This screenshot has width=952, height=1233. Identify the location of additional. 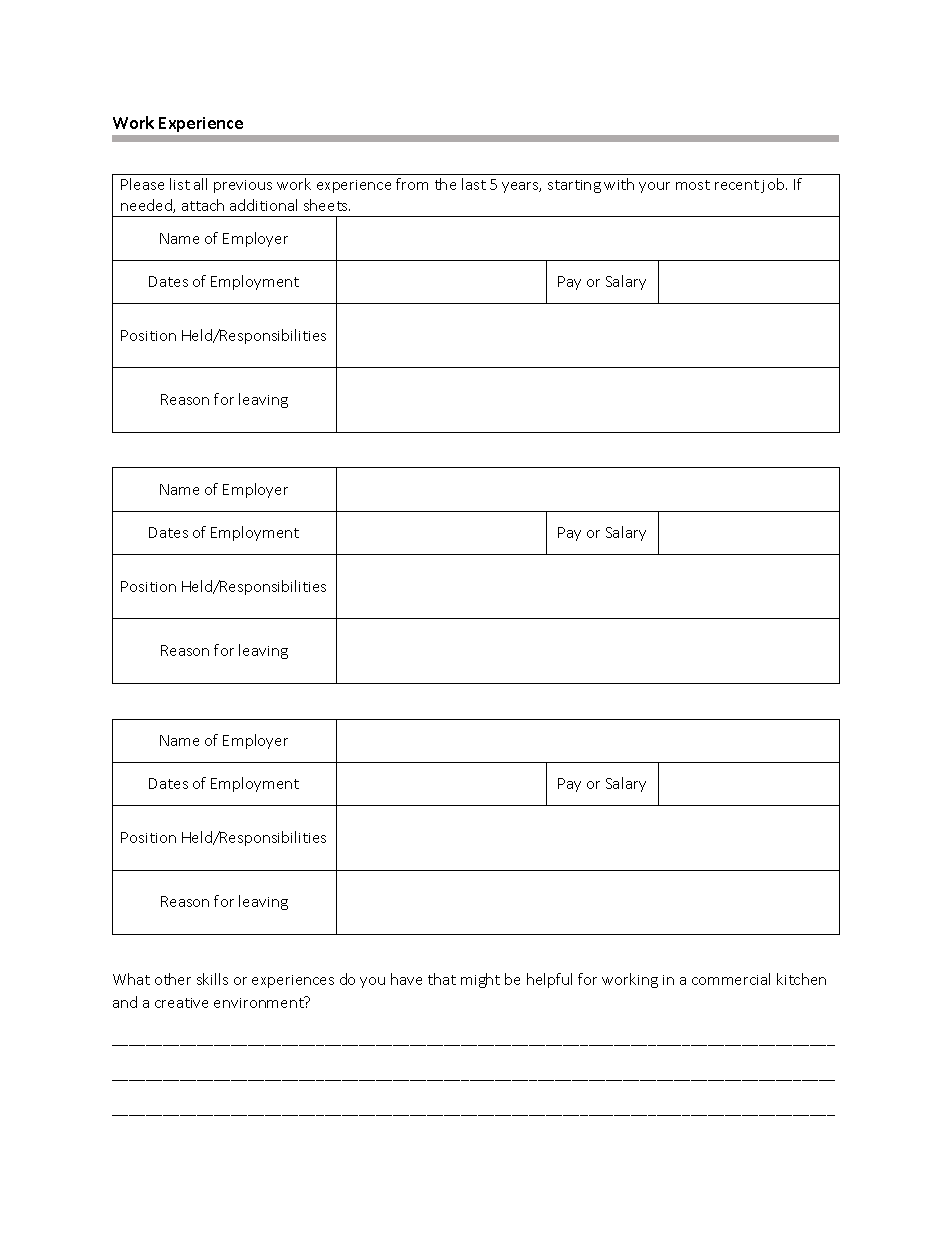
(263, 205).
